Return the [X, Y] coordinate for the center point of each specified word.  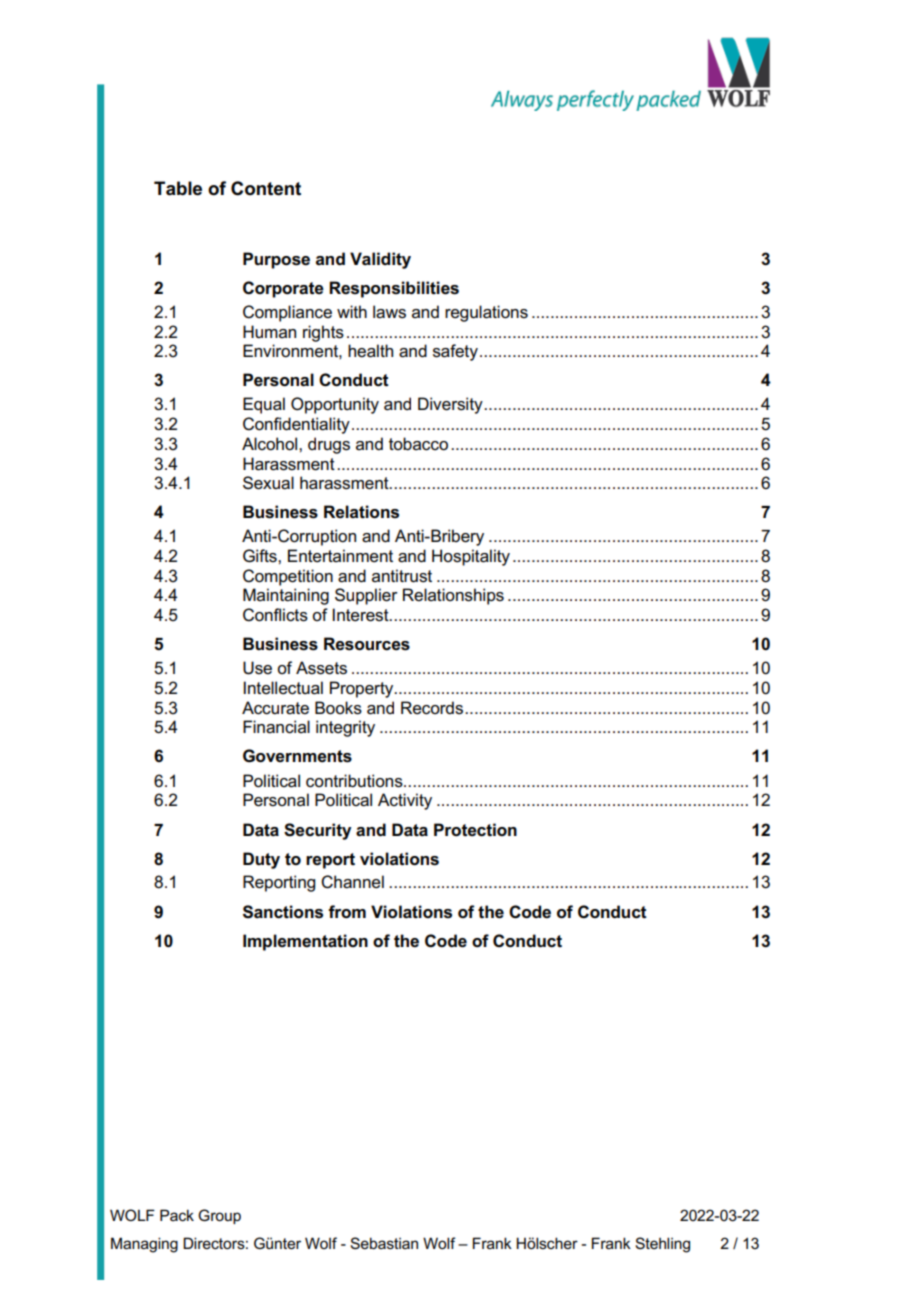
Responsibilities [394, 289]
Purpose [276, 260]
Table [178, 188]
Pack [177, 1215]
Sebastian [384, 1243]
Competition [288, 577]
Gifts [261, 556]
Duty [261, 860]
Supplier [366, 596]
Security [318, 831]
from [347, 912]
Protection [475, 830]
